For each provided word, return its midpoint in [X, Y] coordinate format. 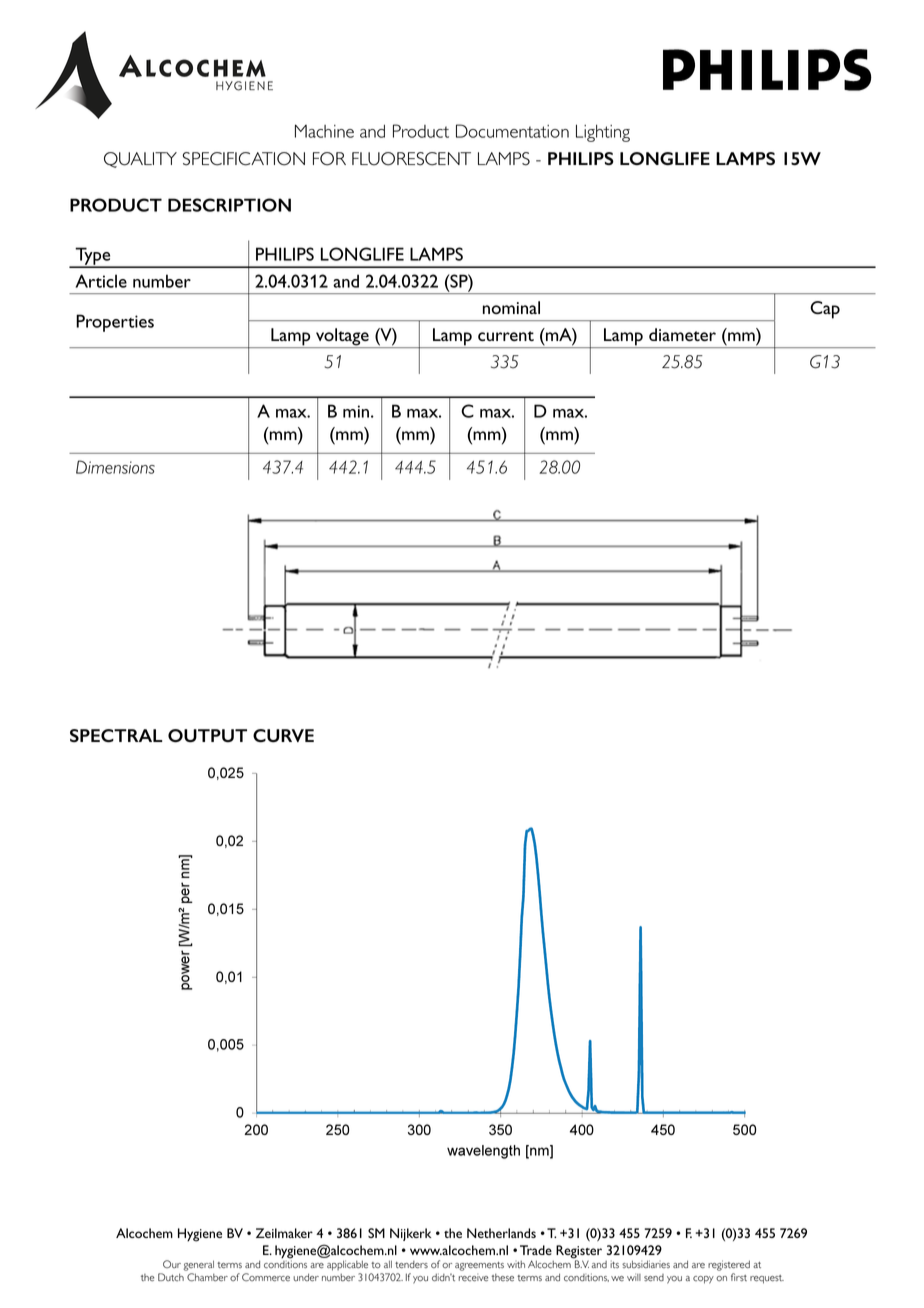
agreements [479, 1266]
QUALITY [140, 160]
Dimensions [115, 467]
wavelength [483, 1152]
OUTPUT [207, 736]
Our [172, 1264]
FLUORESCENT [411, 159]
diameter [682, 334]
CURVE [283, 735]
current [506, 336]
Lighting [603, 133]
